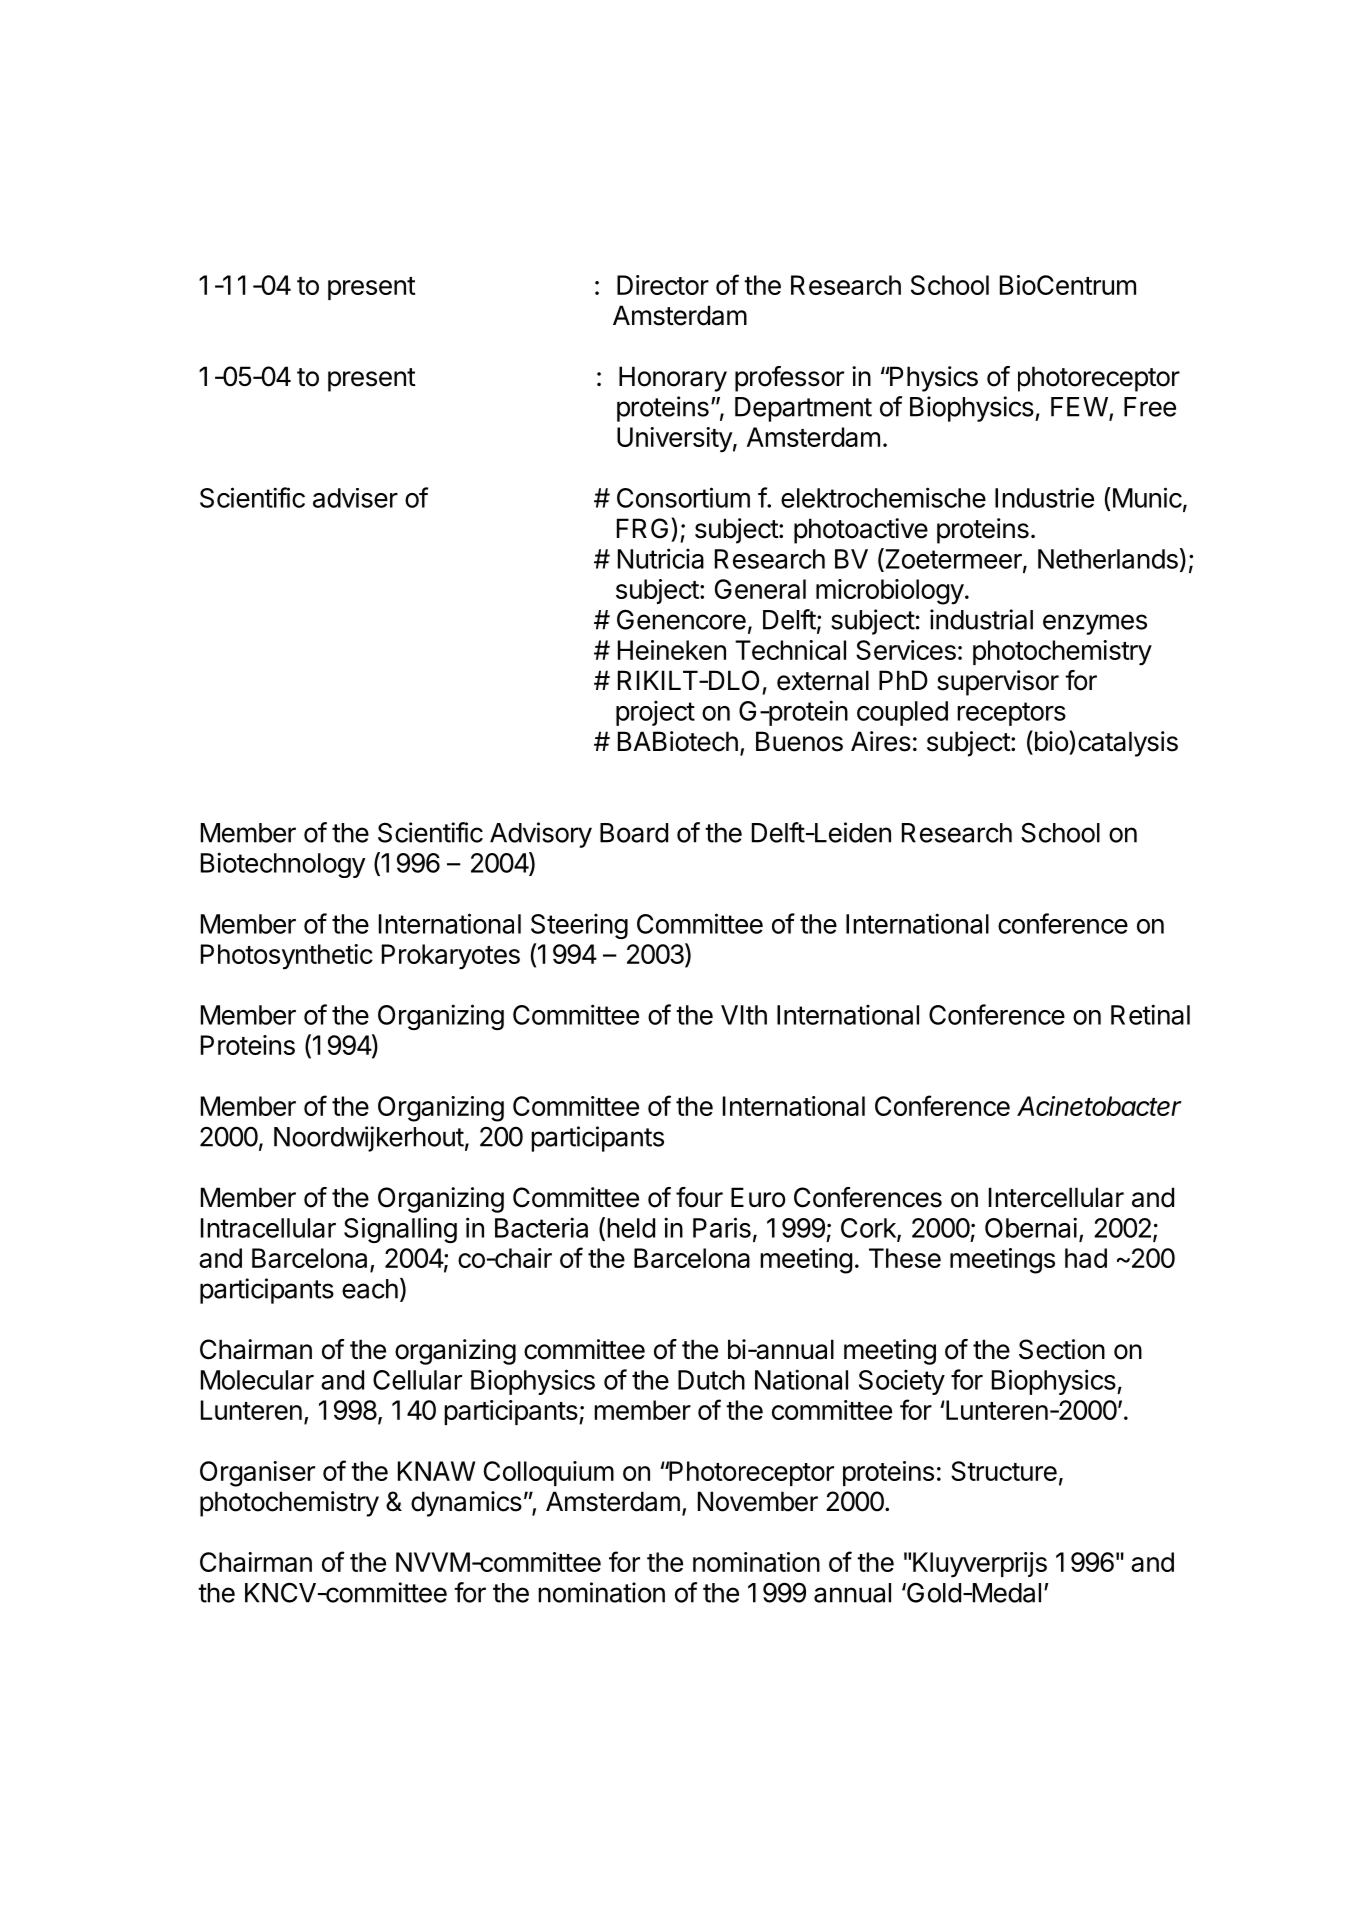 This screenshot has height=1908, width=1349. I want to click on November, so click(758, 1501).
